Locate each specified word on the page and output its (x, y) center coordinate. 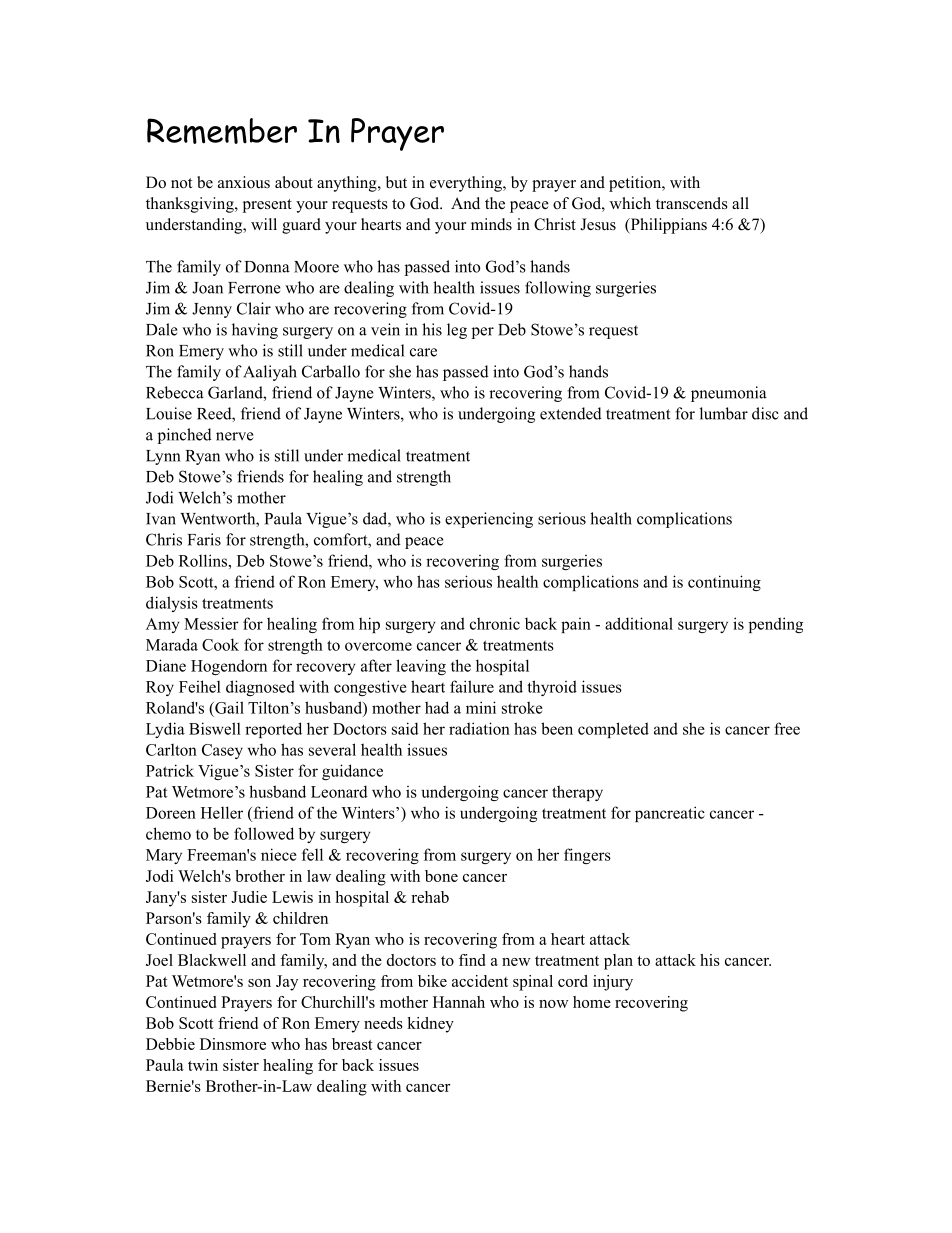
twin (203, 1065)
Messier (211, 623)
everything (467, 184)
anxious (244, 182)
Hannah (459, 1002)
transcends (692, 203)
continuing (724, 583)
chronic (495, 623)
